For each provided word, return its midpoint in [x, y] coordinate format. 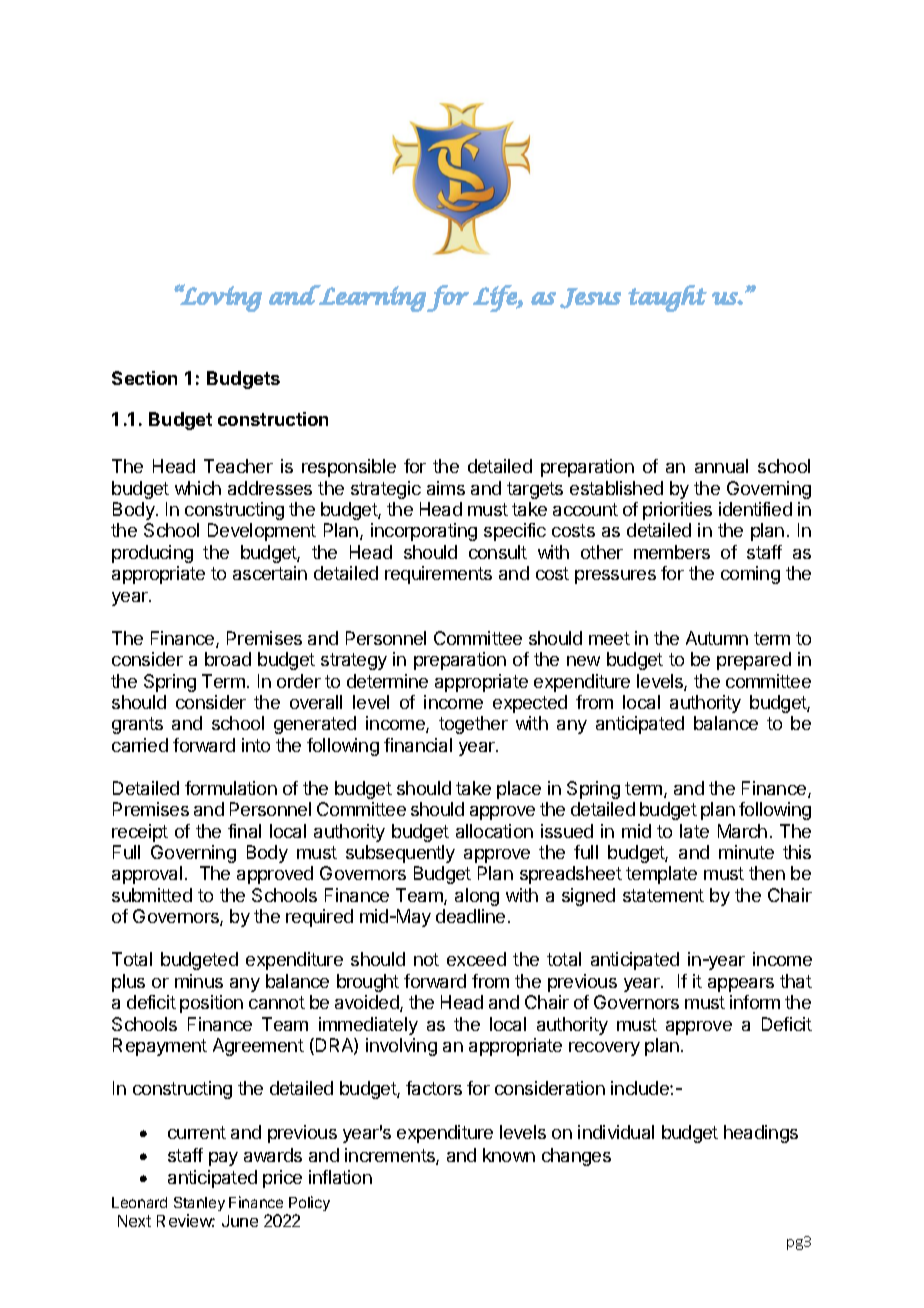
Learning [372, 298]
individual [616, 1132]
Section [144, 378]
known [509, 1155]
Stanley [199, 1204]
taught [667, 298]
